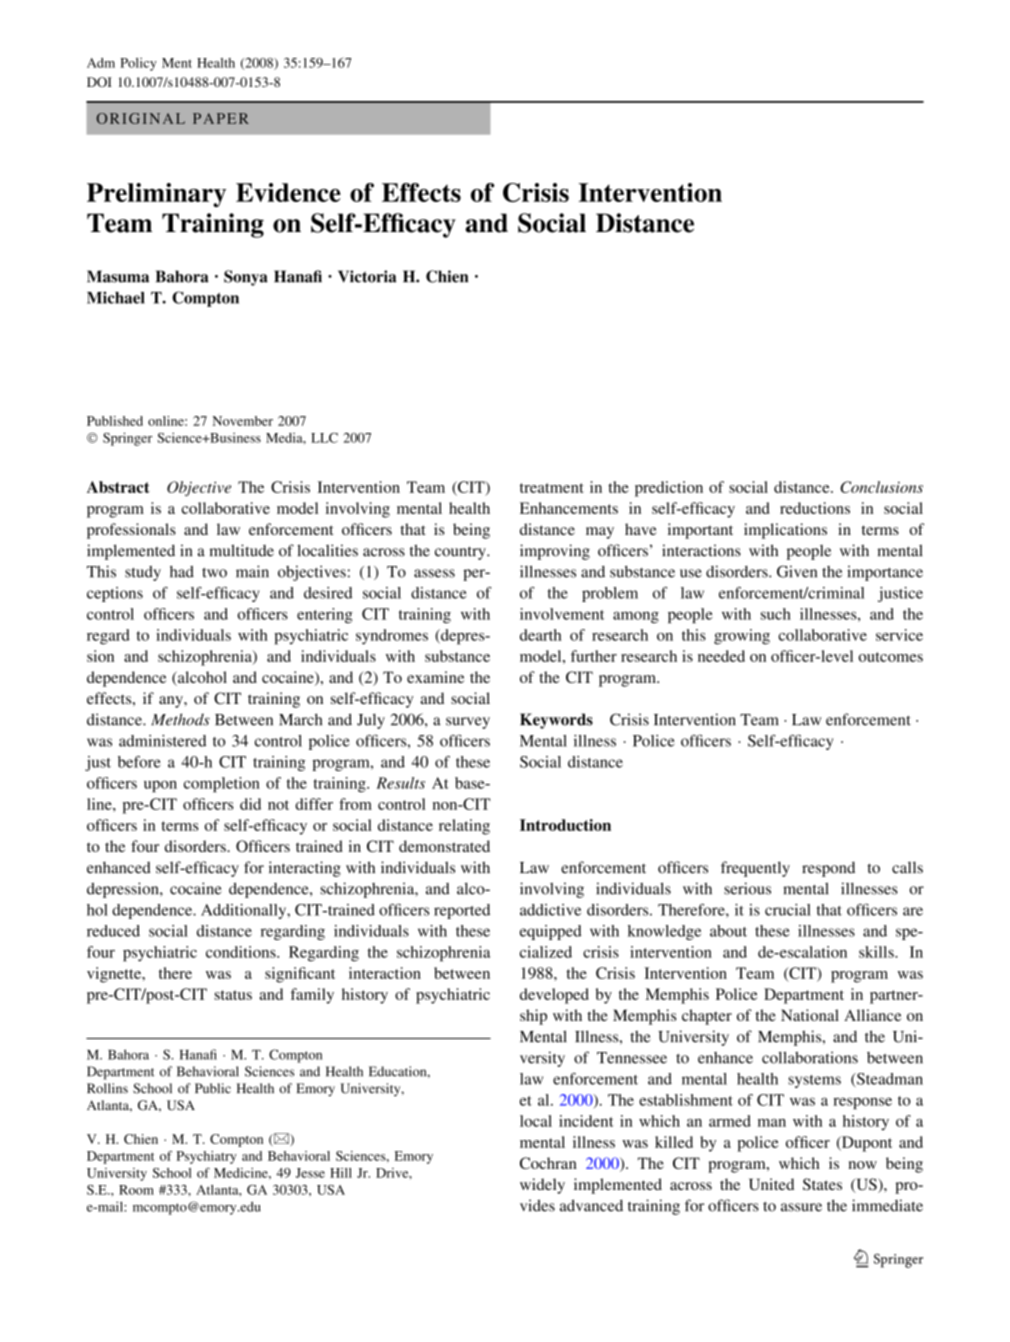 This screenshot has width=1010, height=1342. What do you see at coordinates (207, 1157) in the screenshot?
I see `Psychiatry` at bounding box center [207, 1157].
